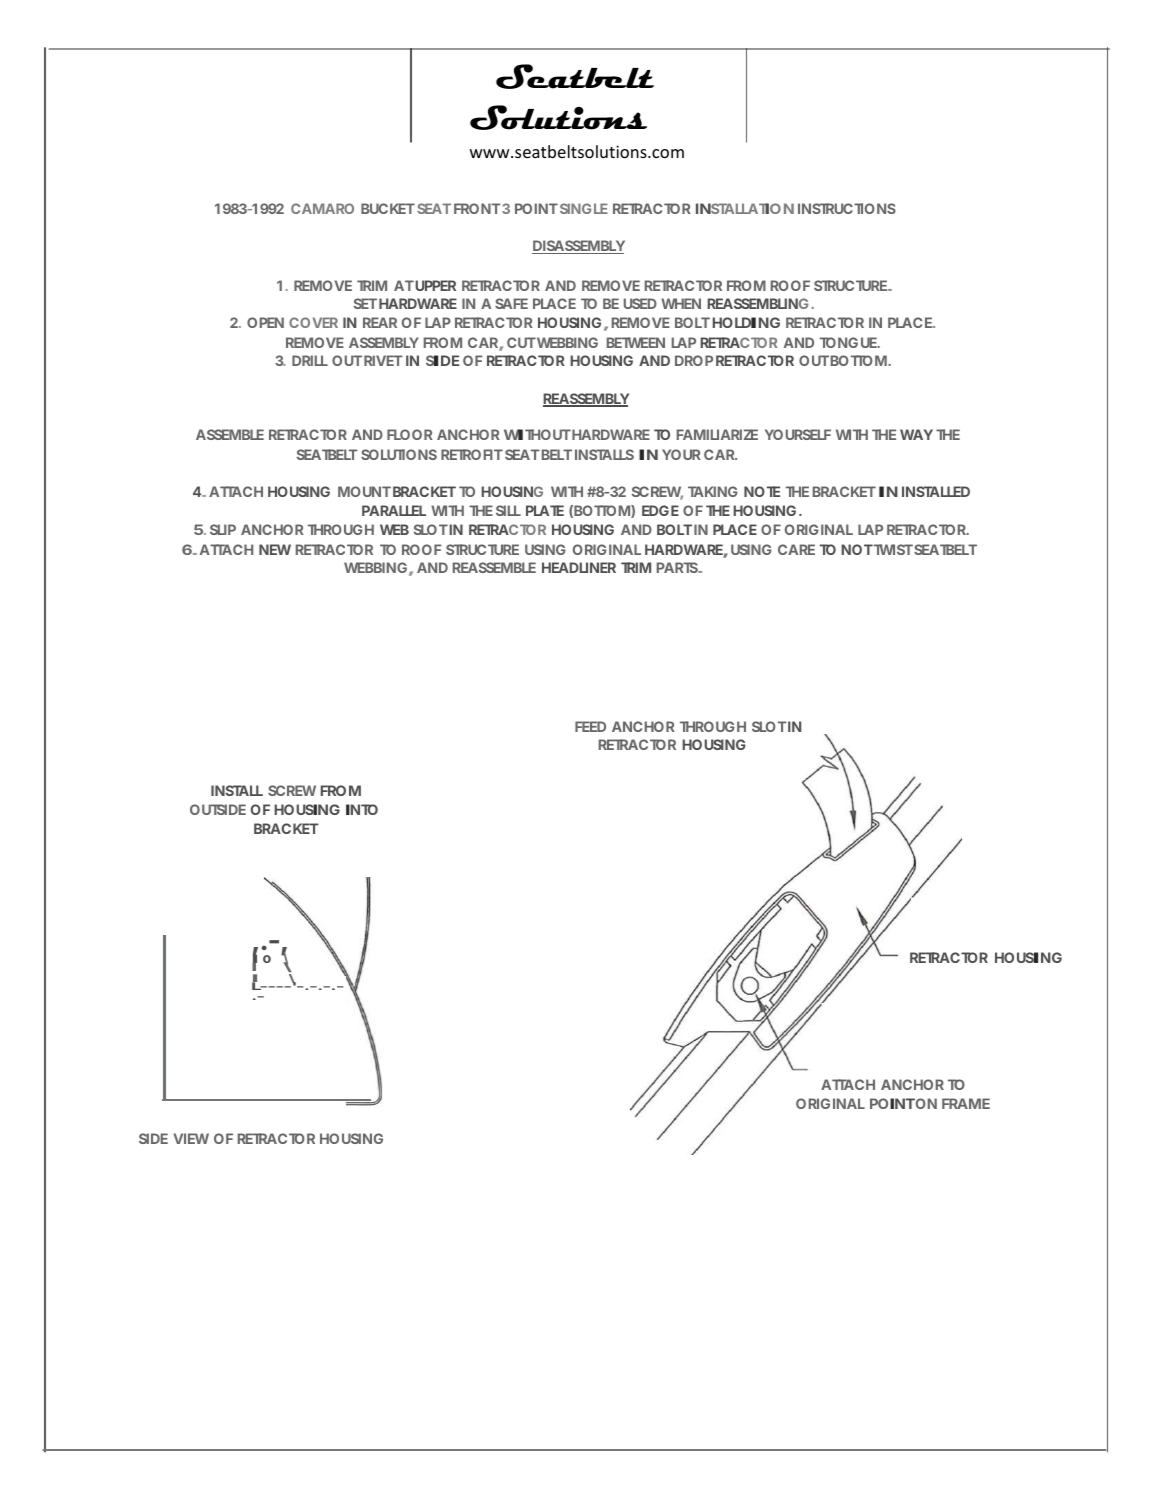 The height and width of the screenshot is (1507, 1165). What do you see at coordinates (545, 510) in the screenshot?
I see `PLATE` at bounding box center [545, 510].
